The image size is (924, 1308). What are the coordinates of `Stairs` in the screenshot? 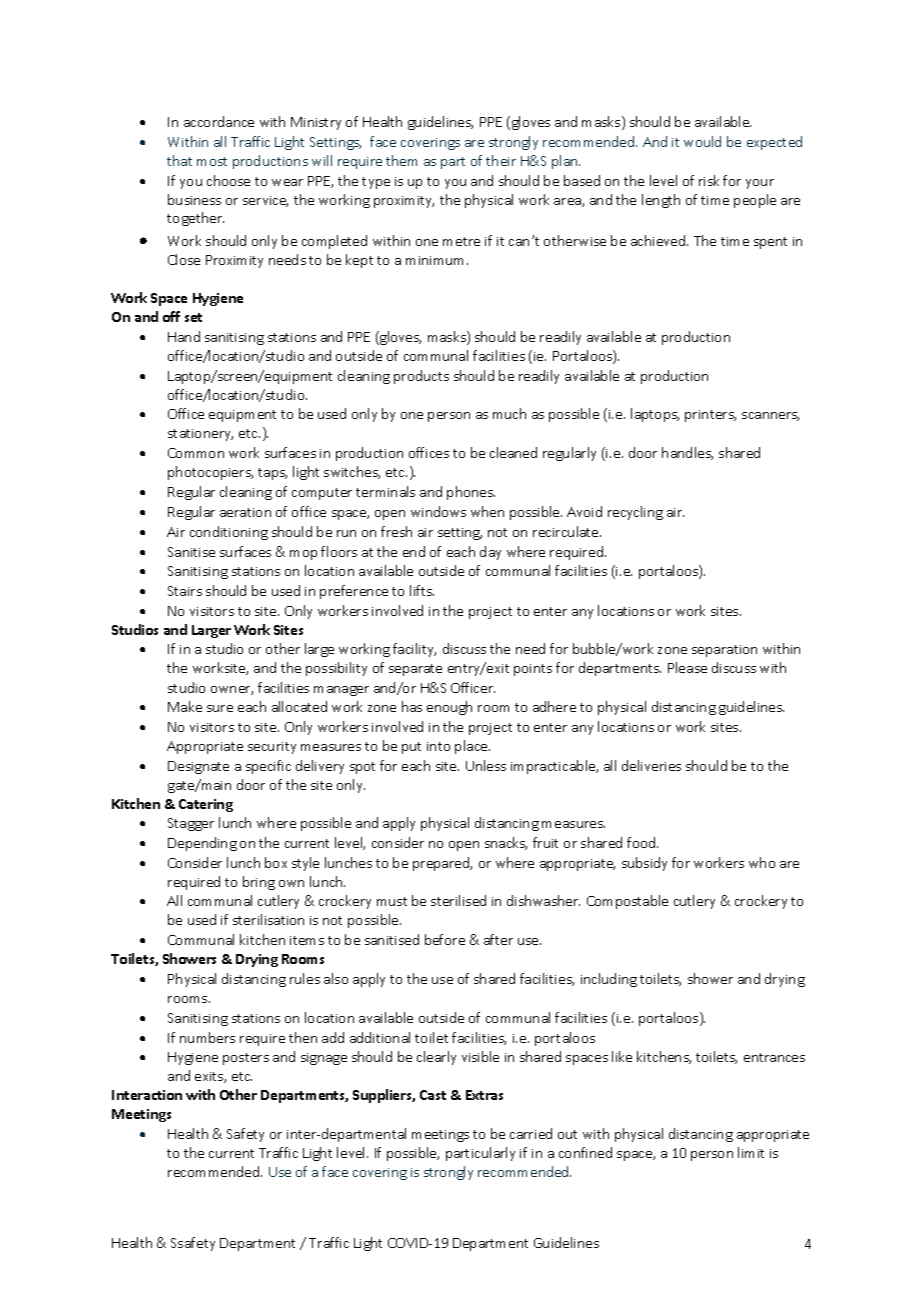 It's located at (185, 591).
